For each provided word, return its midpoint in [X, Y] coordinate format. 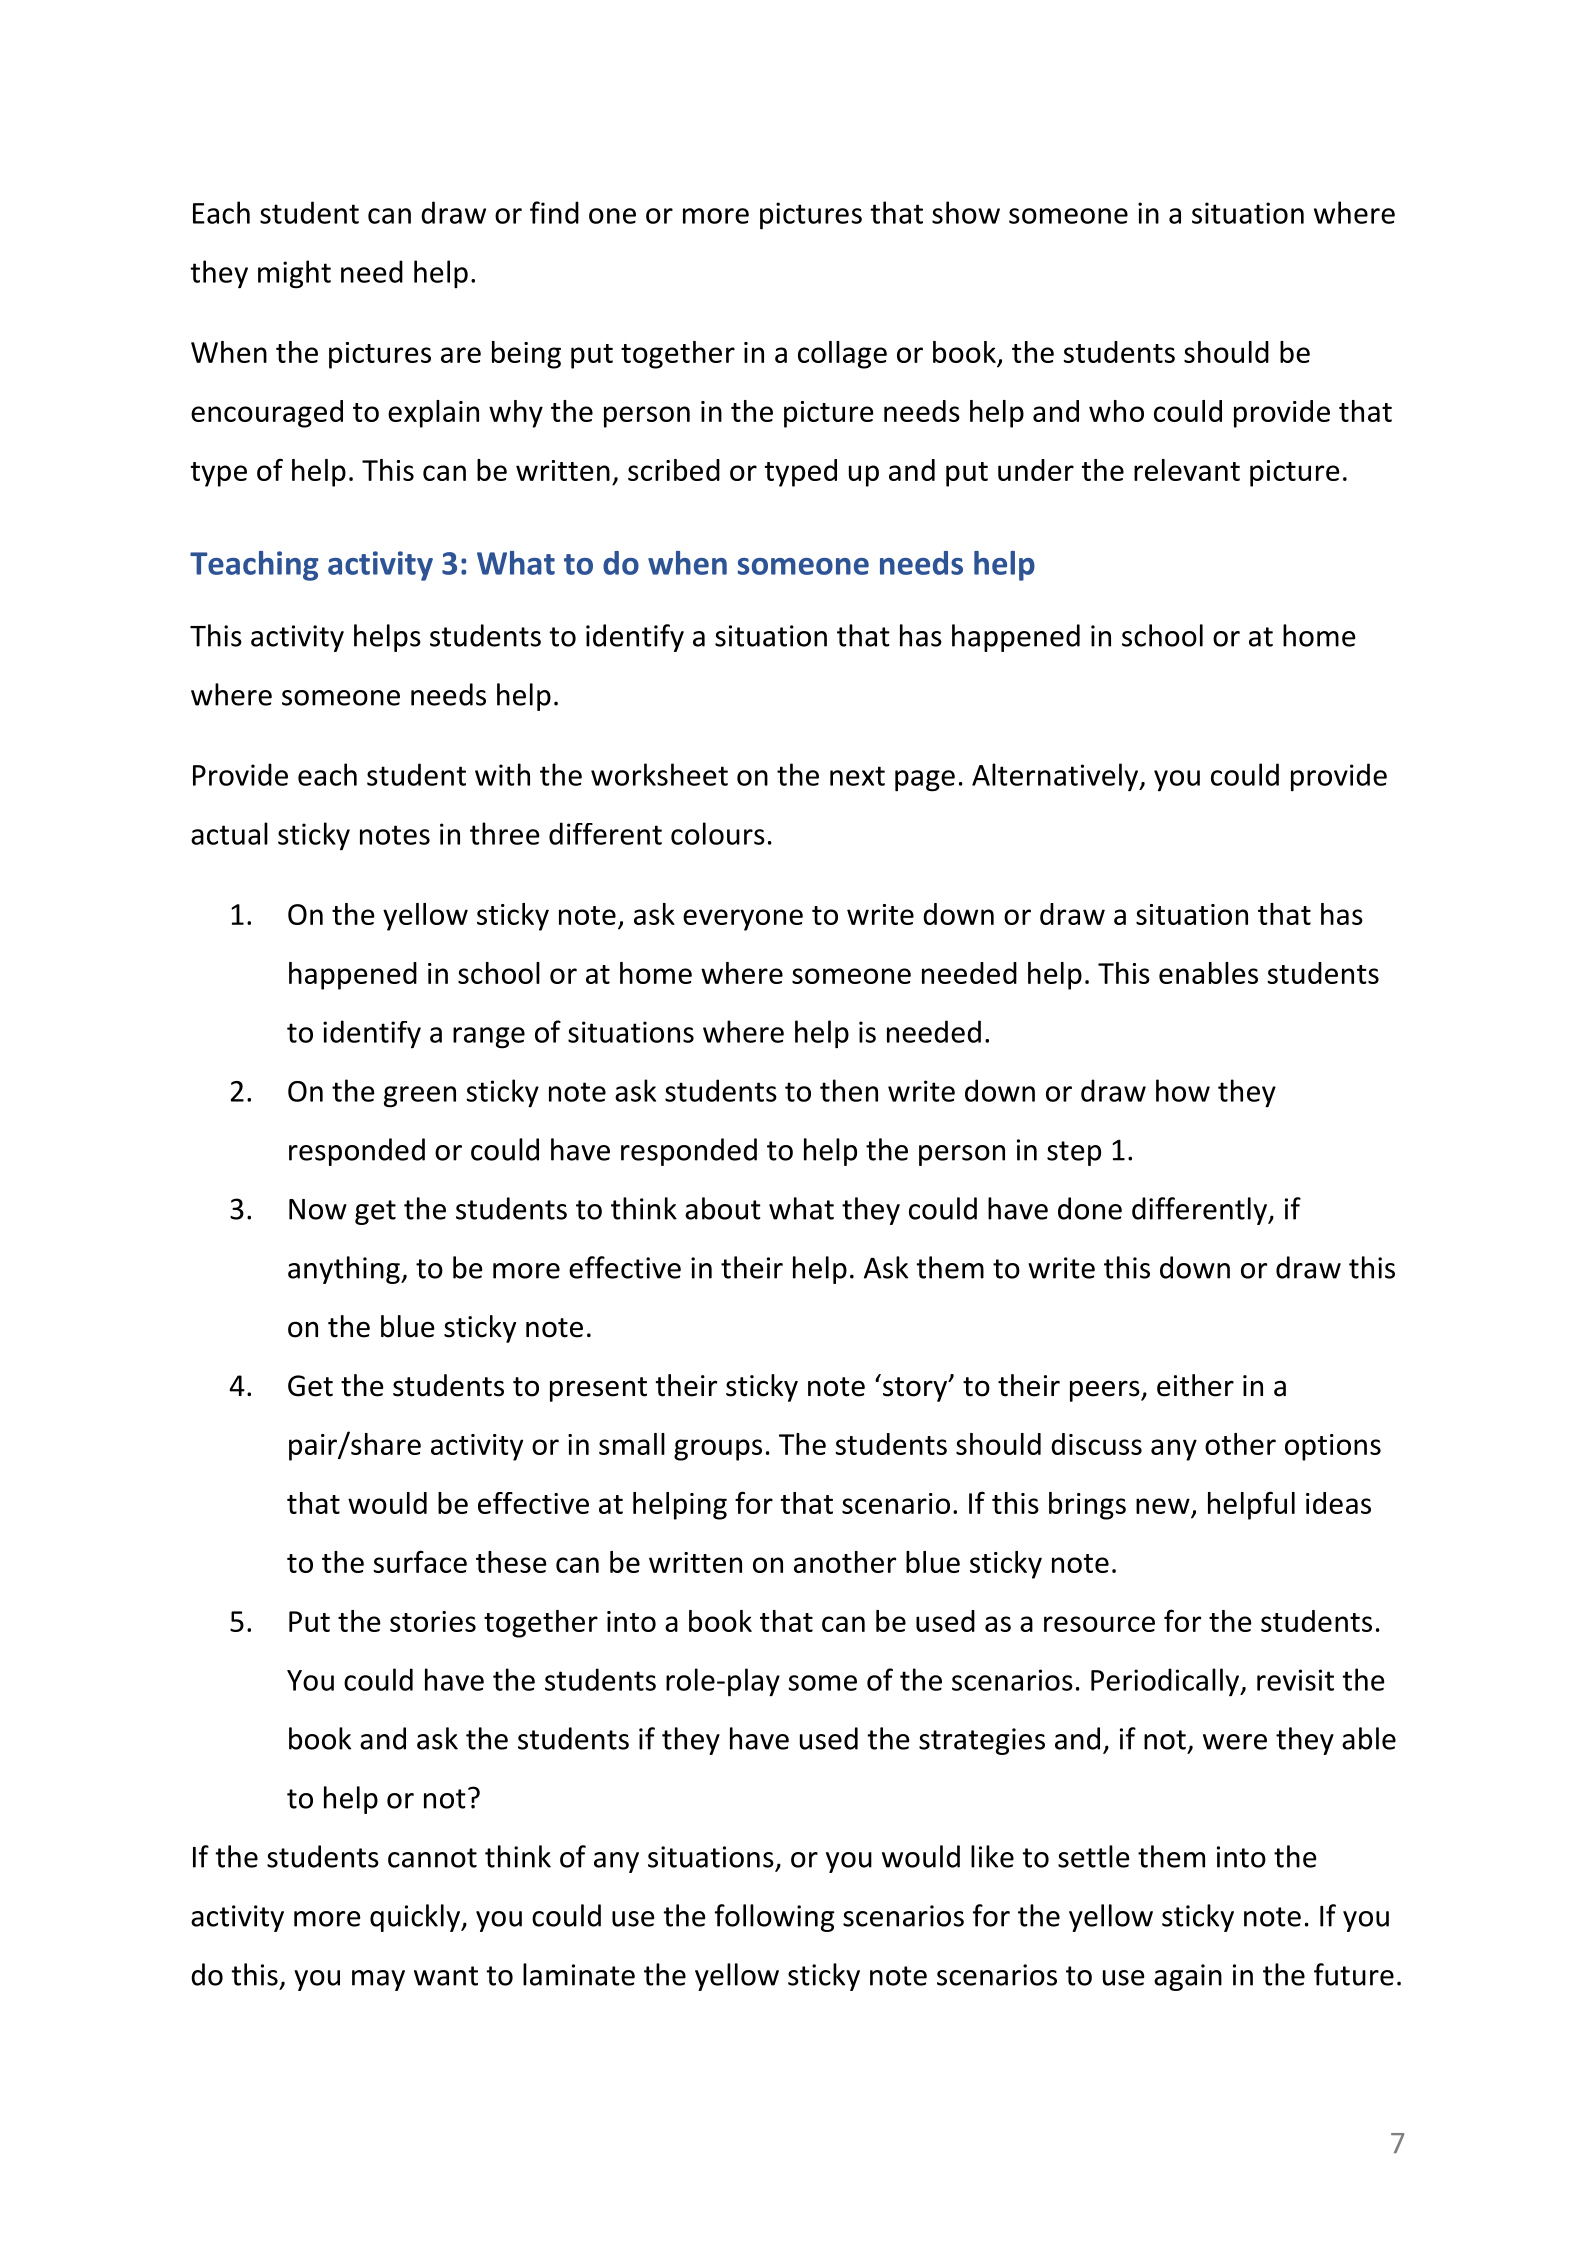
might [294, 274]
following [775, 1918]
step [1074, 1153]
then [849, 1090]
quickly [416, 1918]
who [1116, 411]
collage [842, 355]
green [420, 1097]
